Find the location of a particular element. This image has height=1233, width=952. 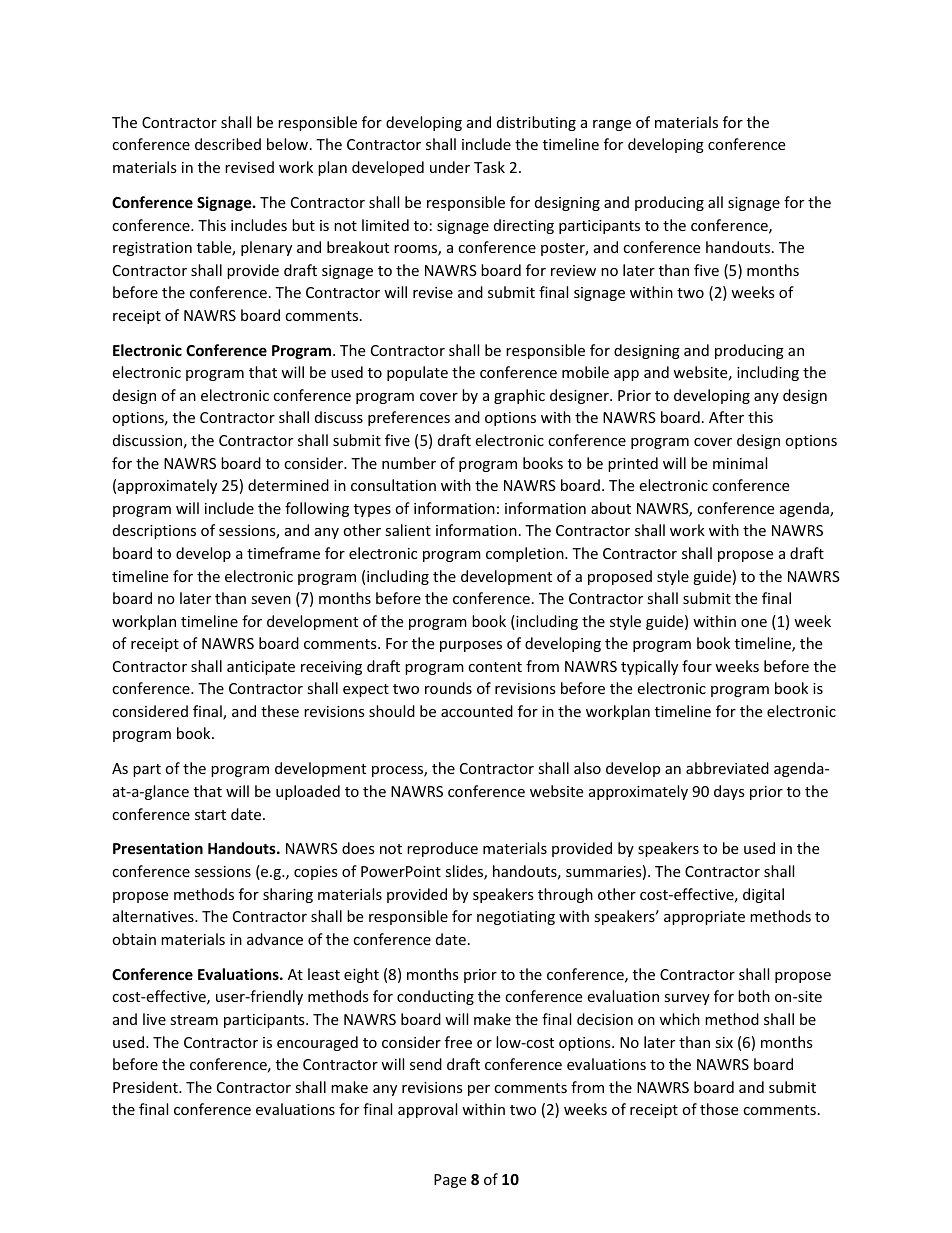

days is located at coordinates (729, 792).
